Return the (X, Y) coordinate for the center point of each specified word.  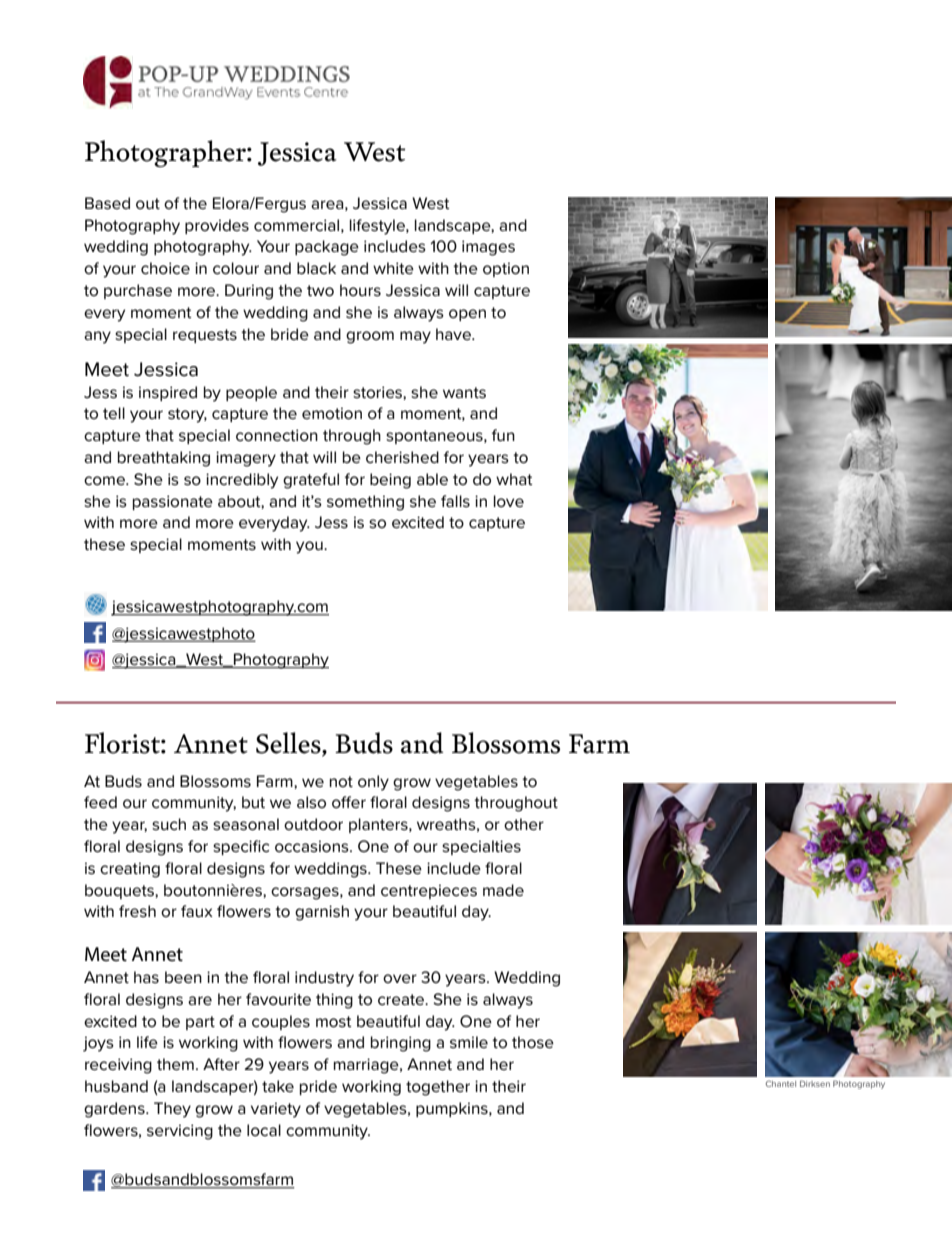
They (172, 1110)
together (438, 1088)
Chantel (781, 1084)
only (373, 783)
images (488, 248)
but (253, 802)
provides (217, 226)
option (506, 269)
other (524, 824)
